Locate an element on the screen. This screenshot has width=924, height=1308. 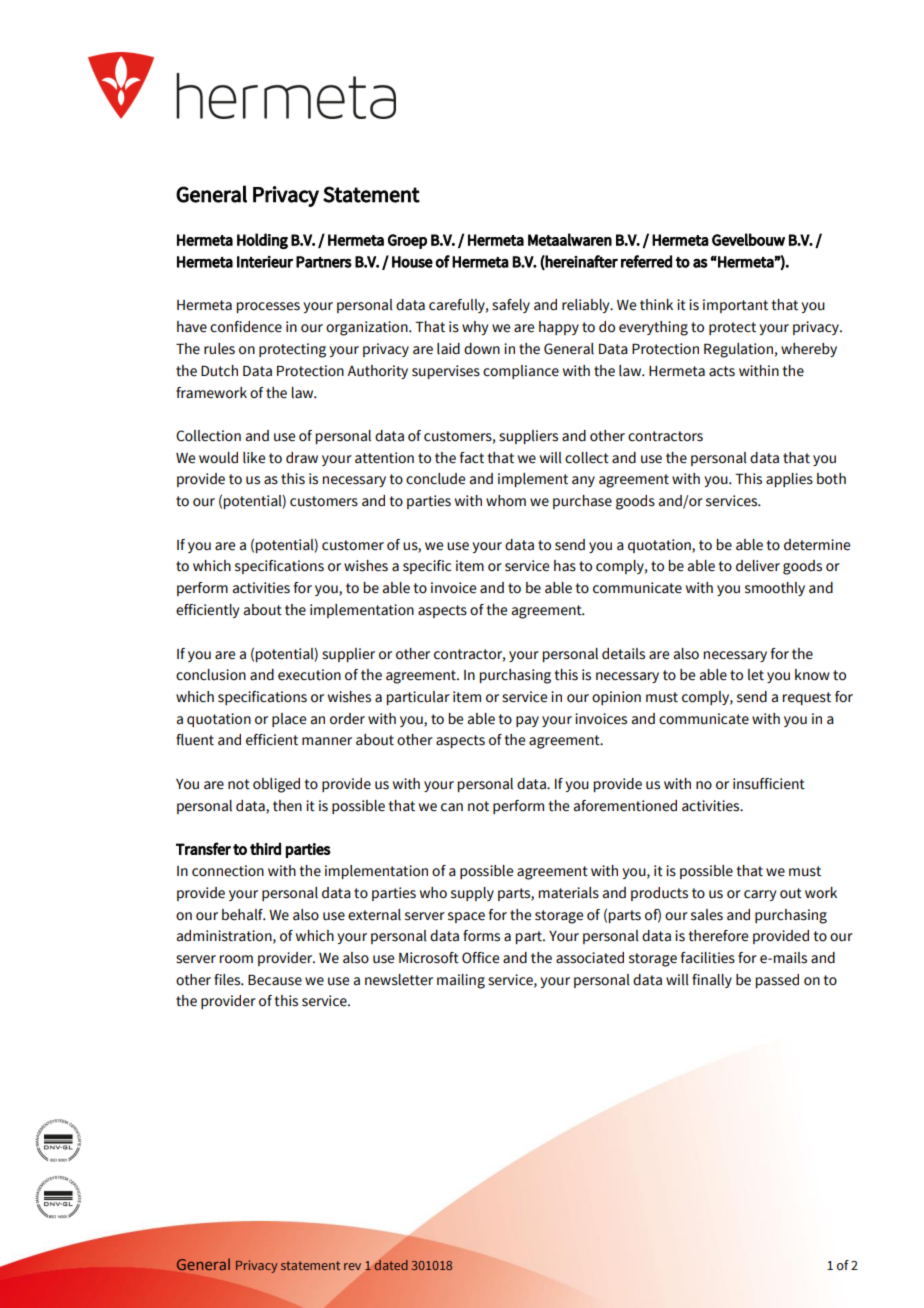
dated is located at coordinates (391, 1265).
